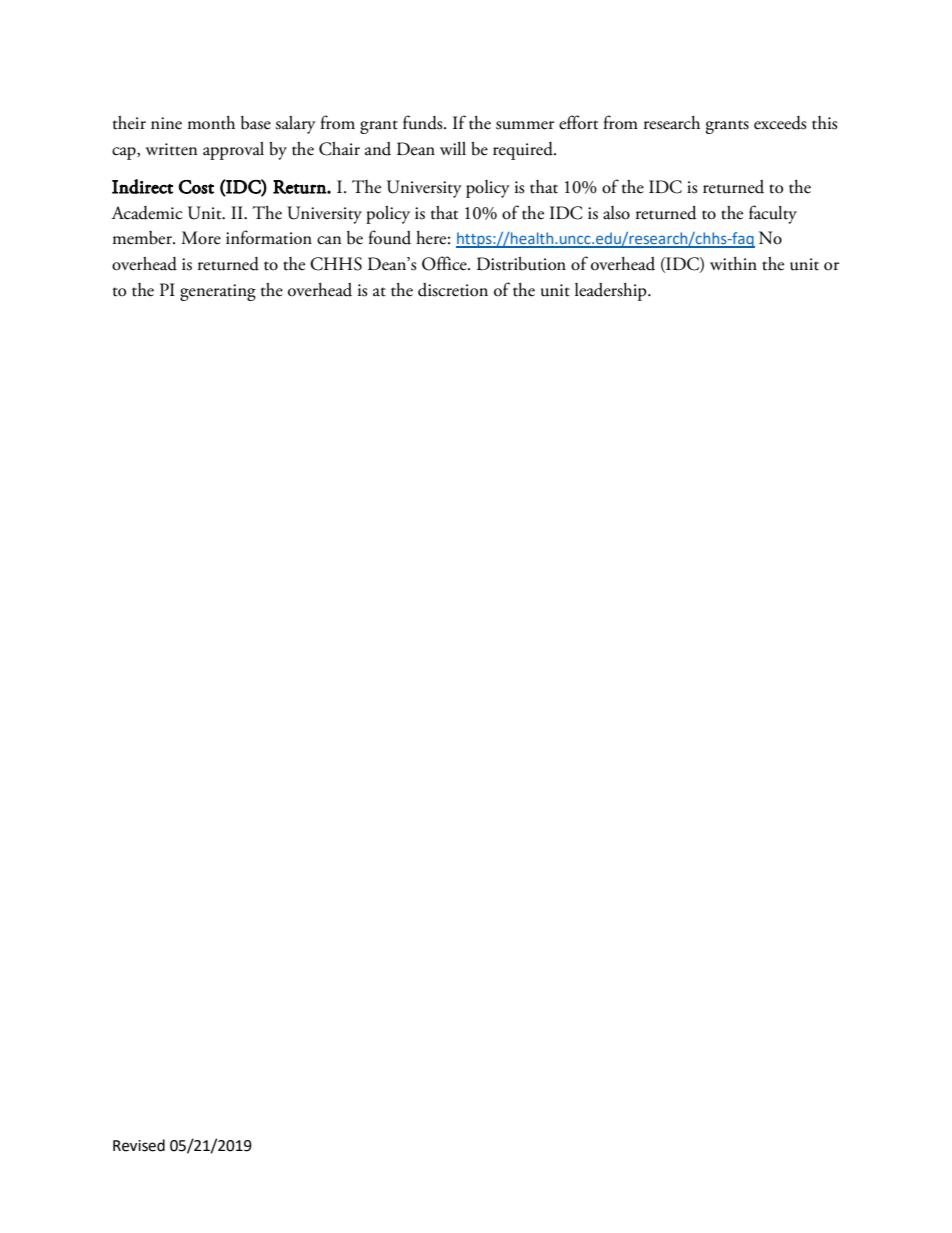 This page has width=952, height=1233. I want to click on generating, so click(218, 292).
